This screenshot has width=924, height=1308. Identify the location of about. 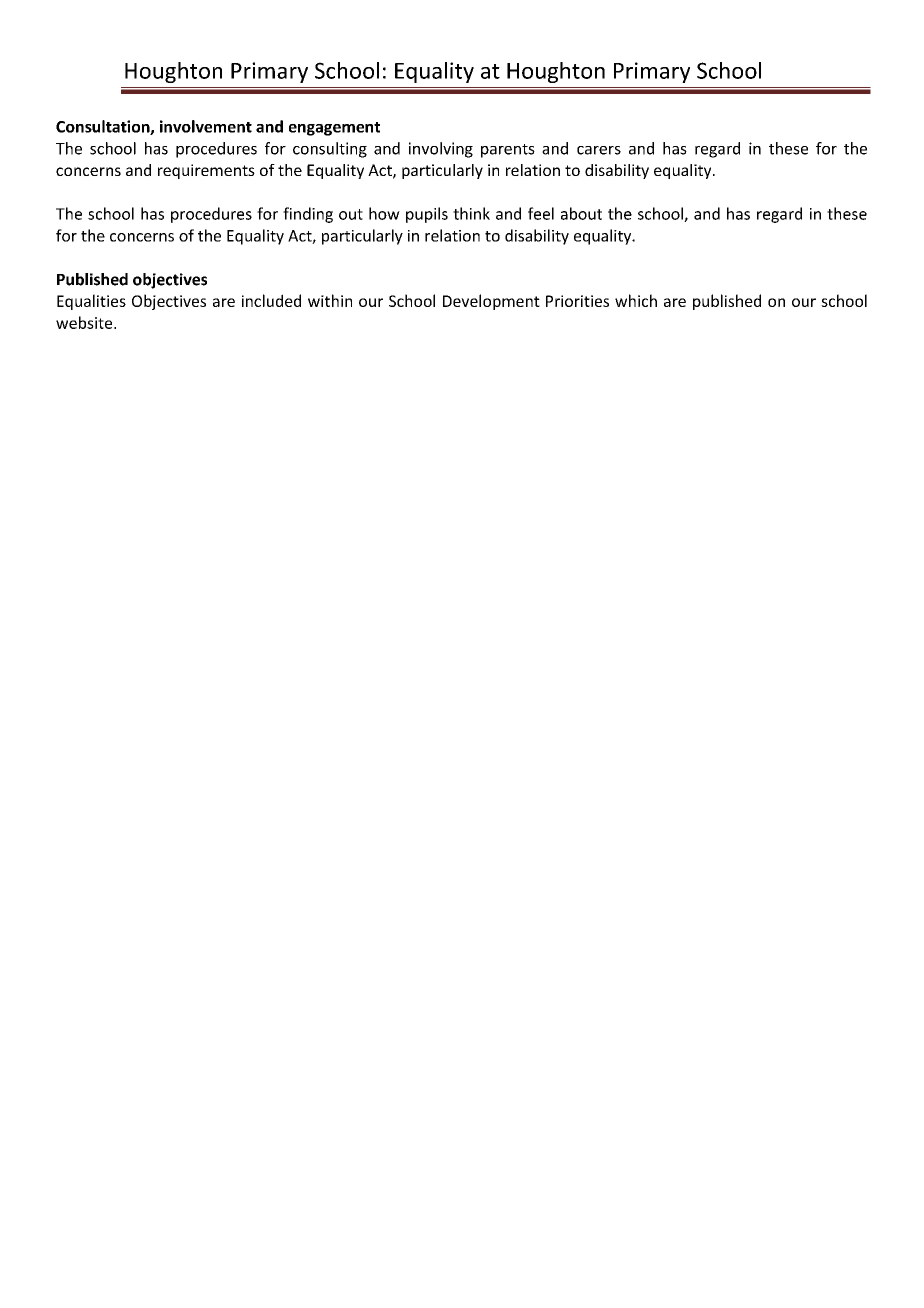
(581, 213).
